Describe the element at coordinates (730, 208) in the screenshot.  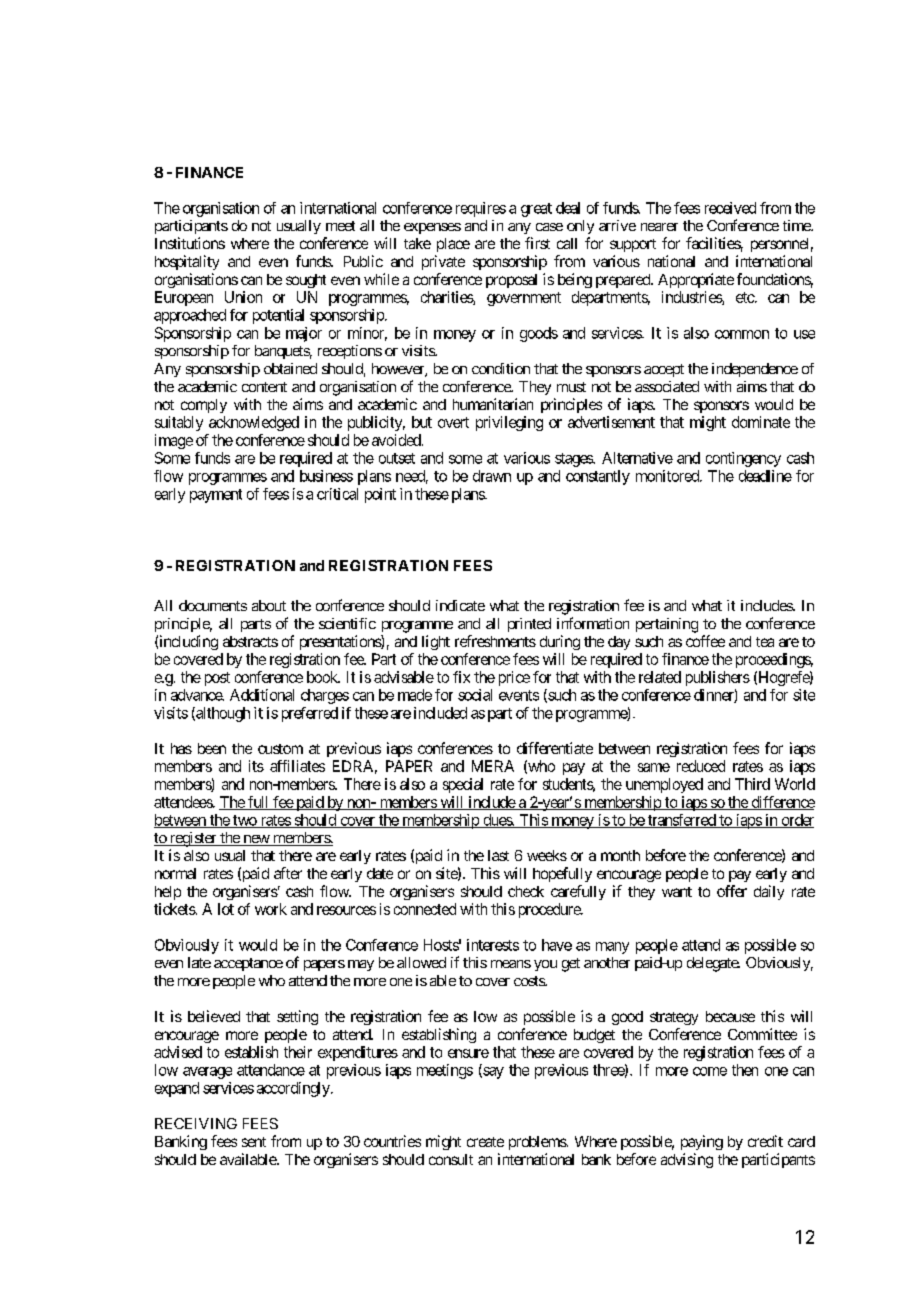
I see `received` at that location.
